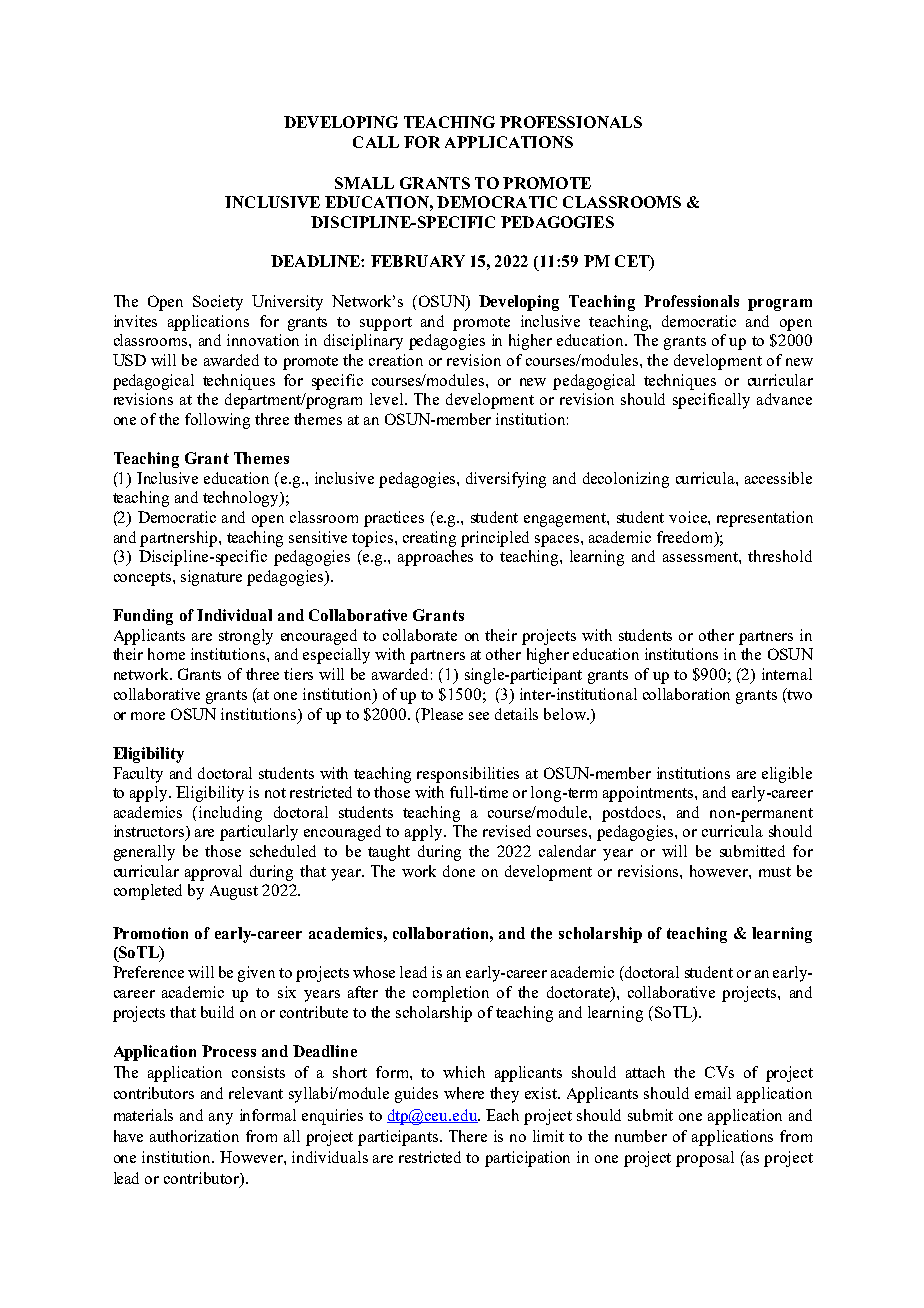 The width and height of the page is (924, 1308). Describe the element at coordinates (705, 1159) in the page. I see `proposal` at that location.
